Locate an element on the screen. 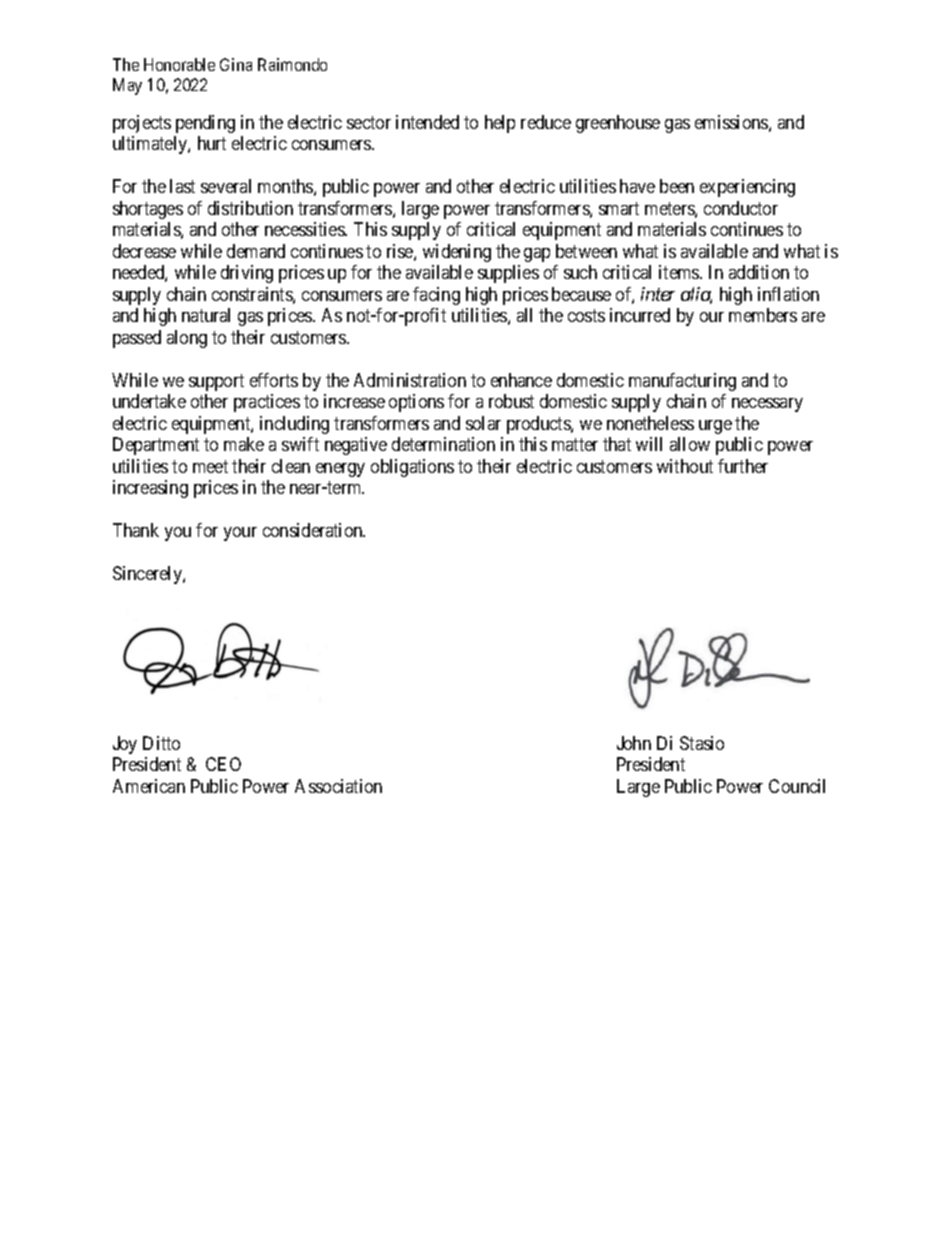 The height and width of the screenshot is (1233, 952). Council is located at coordinates (797, 786).
